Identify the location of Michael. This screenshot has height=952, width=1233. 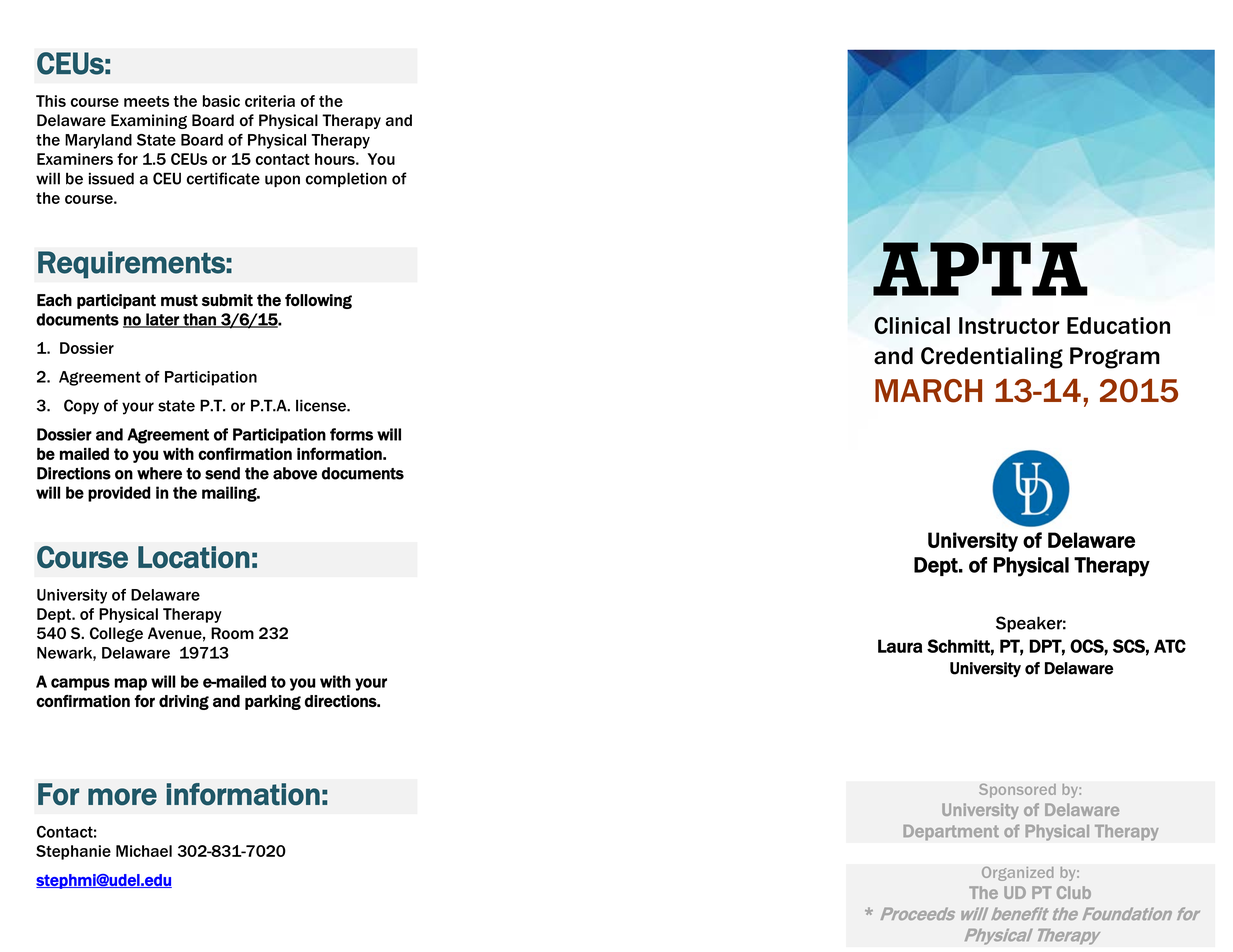
(144, 851).
